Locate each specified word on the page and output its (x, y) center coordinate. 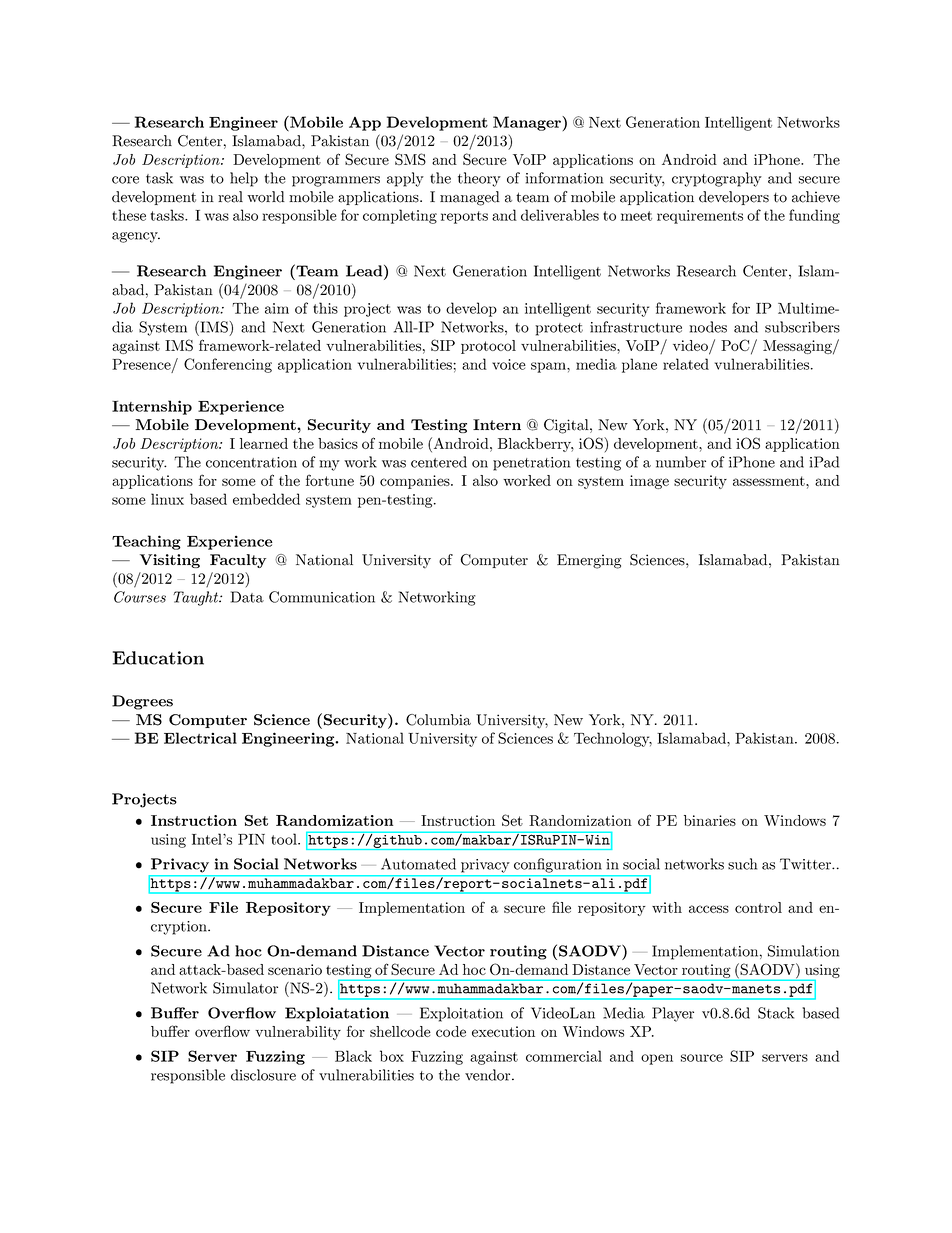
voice (509, 364)
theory (479, 179)
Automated (418, 864)
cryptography (717, 179)
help (244, 179)
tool (285, 839)
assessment (769, 481)
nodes (708, 327)
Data (247, 597)
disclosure (263, 1075)
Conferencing (228, 365)
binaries (710, 820)
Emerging (589, 561)
